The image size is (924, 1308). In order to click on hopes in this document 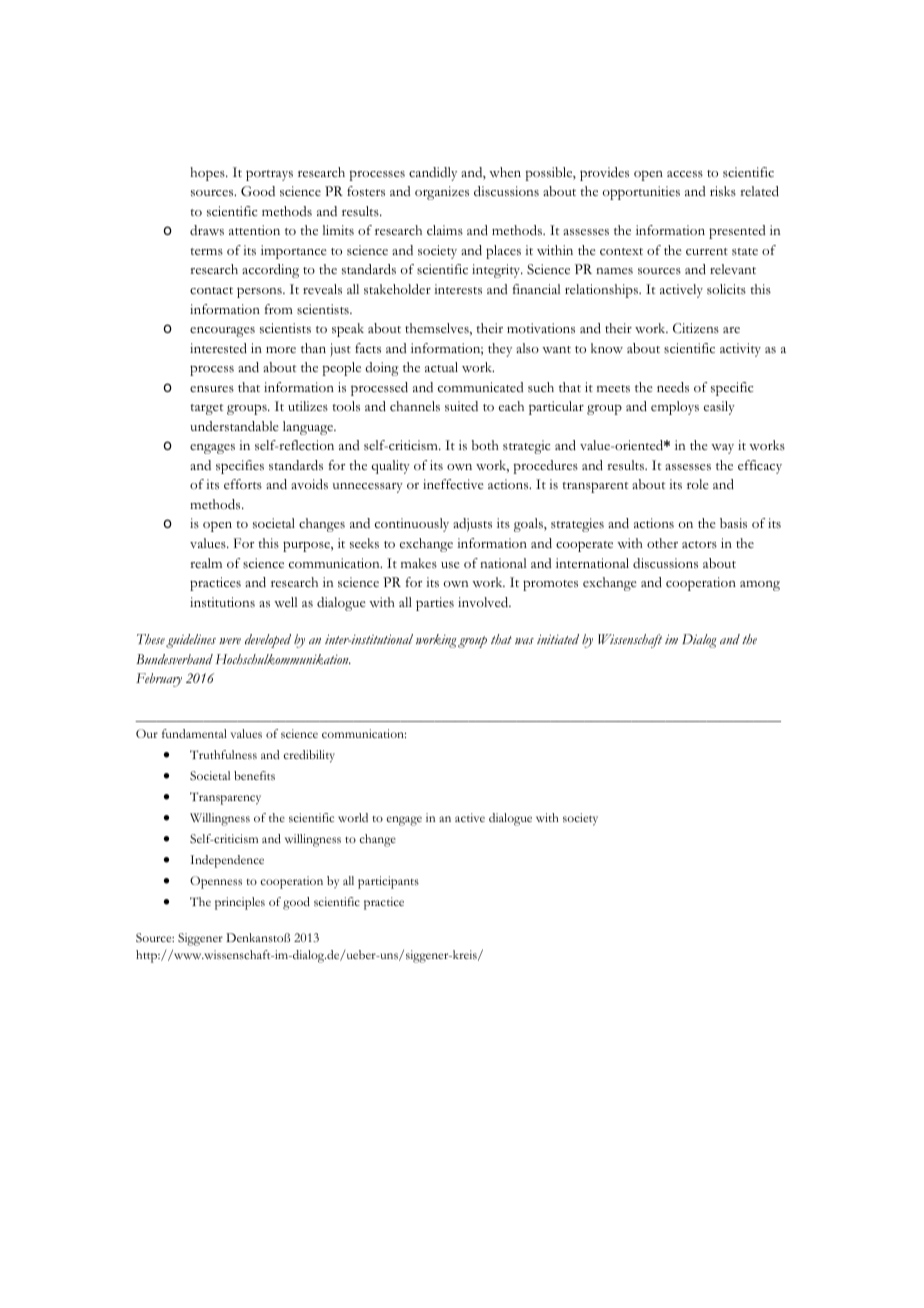, I will do `click(208, 174)`.
